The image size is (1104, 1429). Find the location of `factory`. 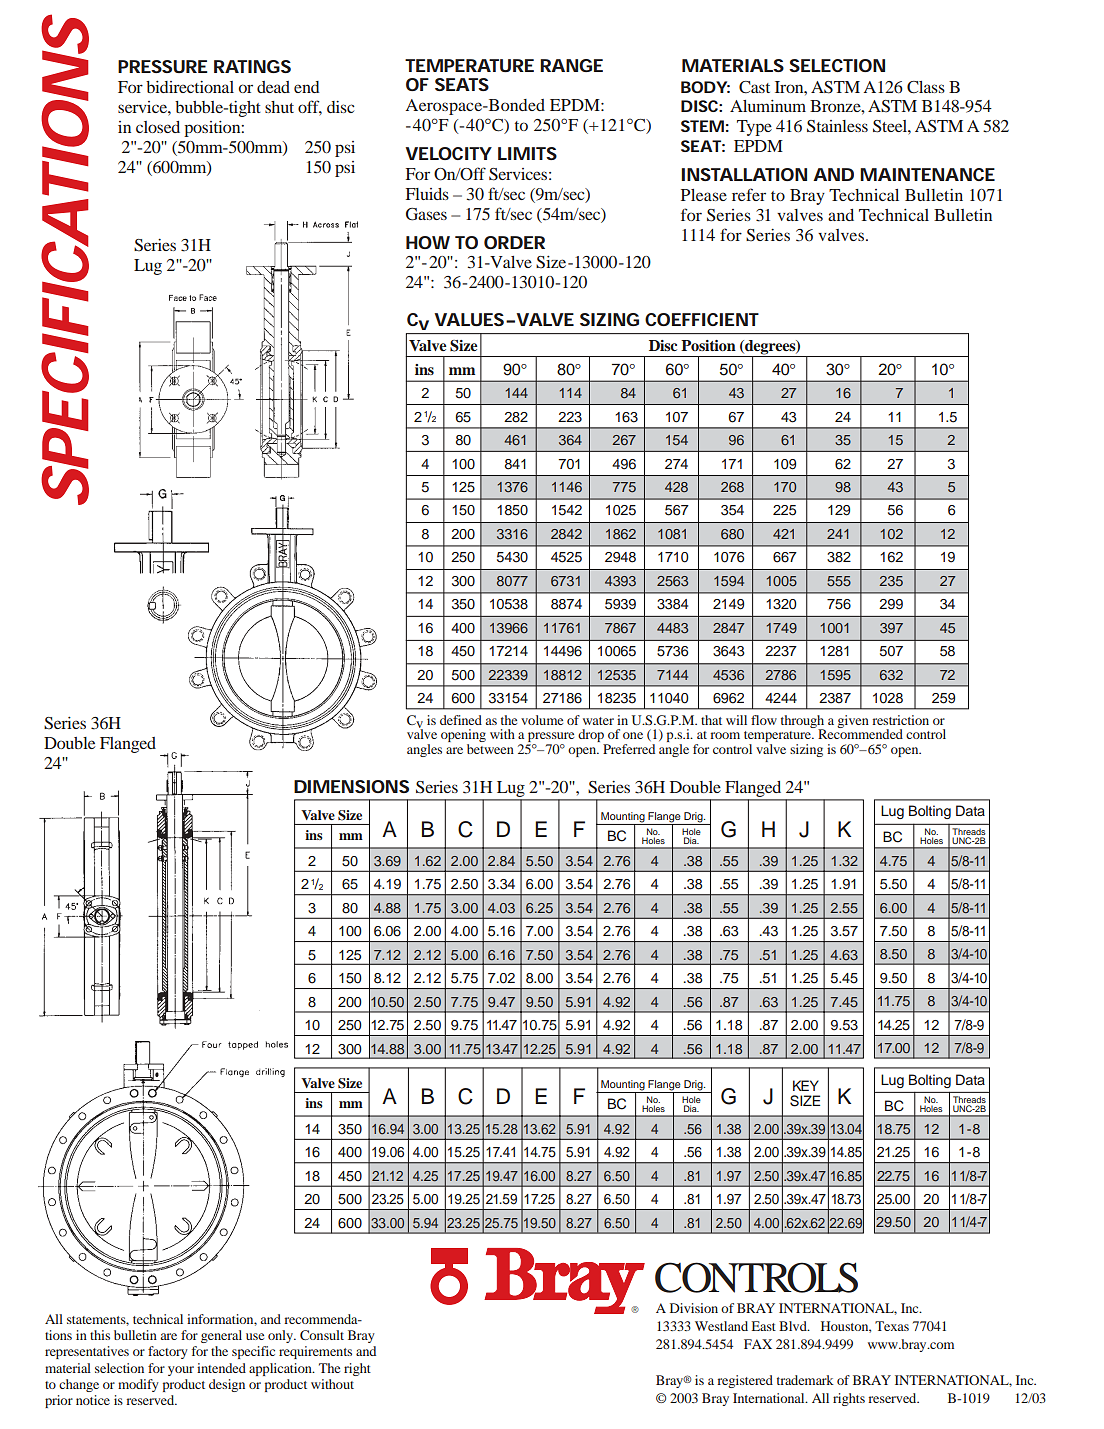

factory is located at coordinates (168, 1352).
